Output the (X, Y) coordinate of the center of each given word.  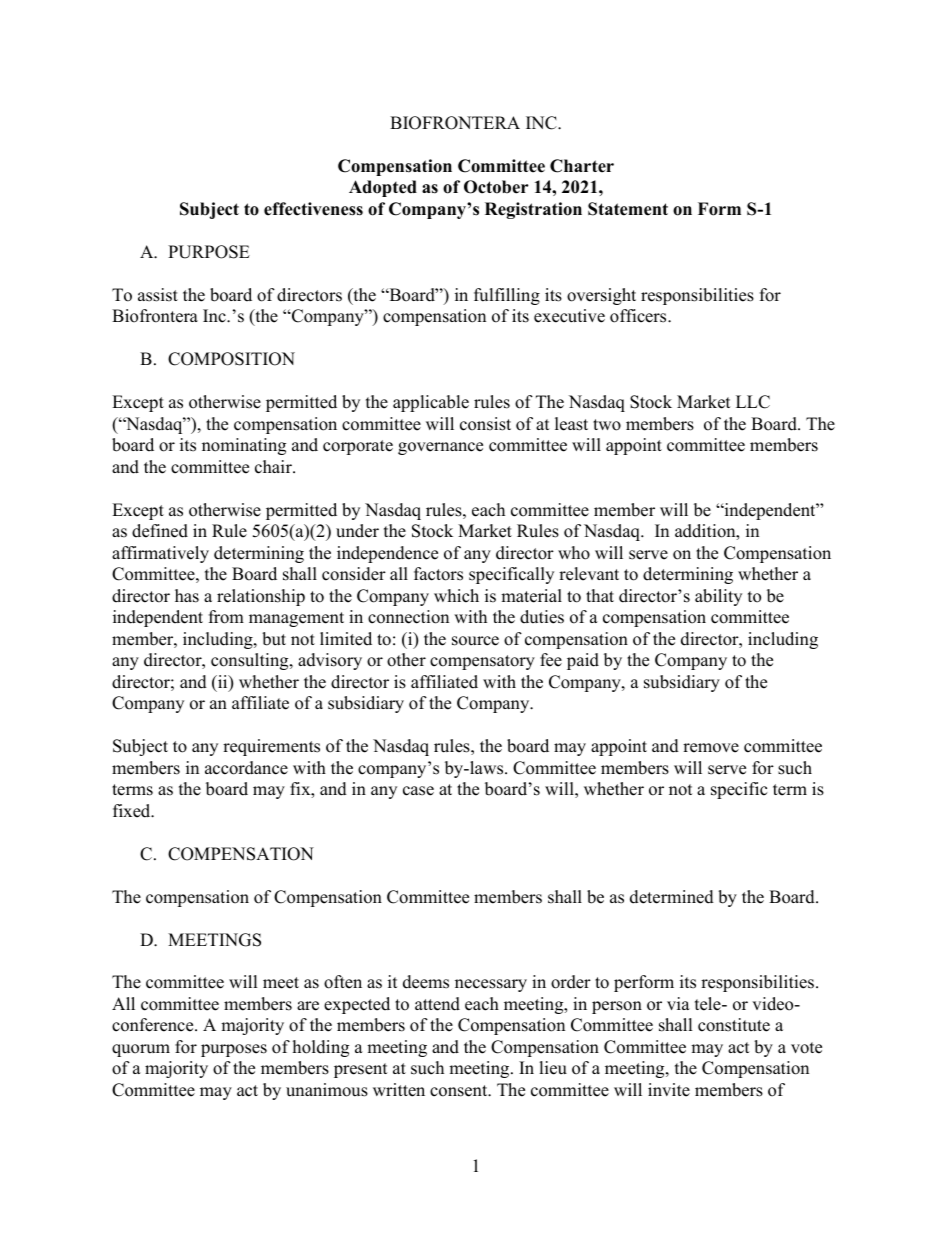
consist (485, 424)
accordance (246, 768)
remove (711, 748)
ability (718, 597)
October (496, 187)
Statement (628, 209)
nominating (244, 446)
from (226, 617)
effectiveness (313, 209)
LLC (753, 402)
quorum (141, 1050)
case (418, 791)
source (475, 641)
